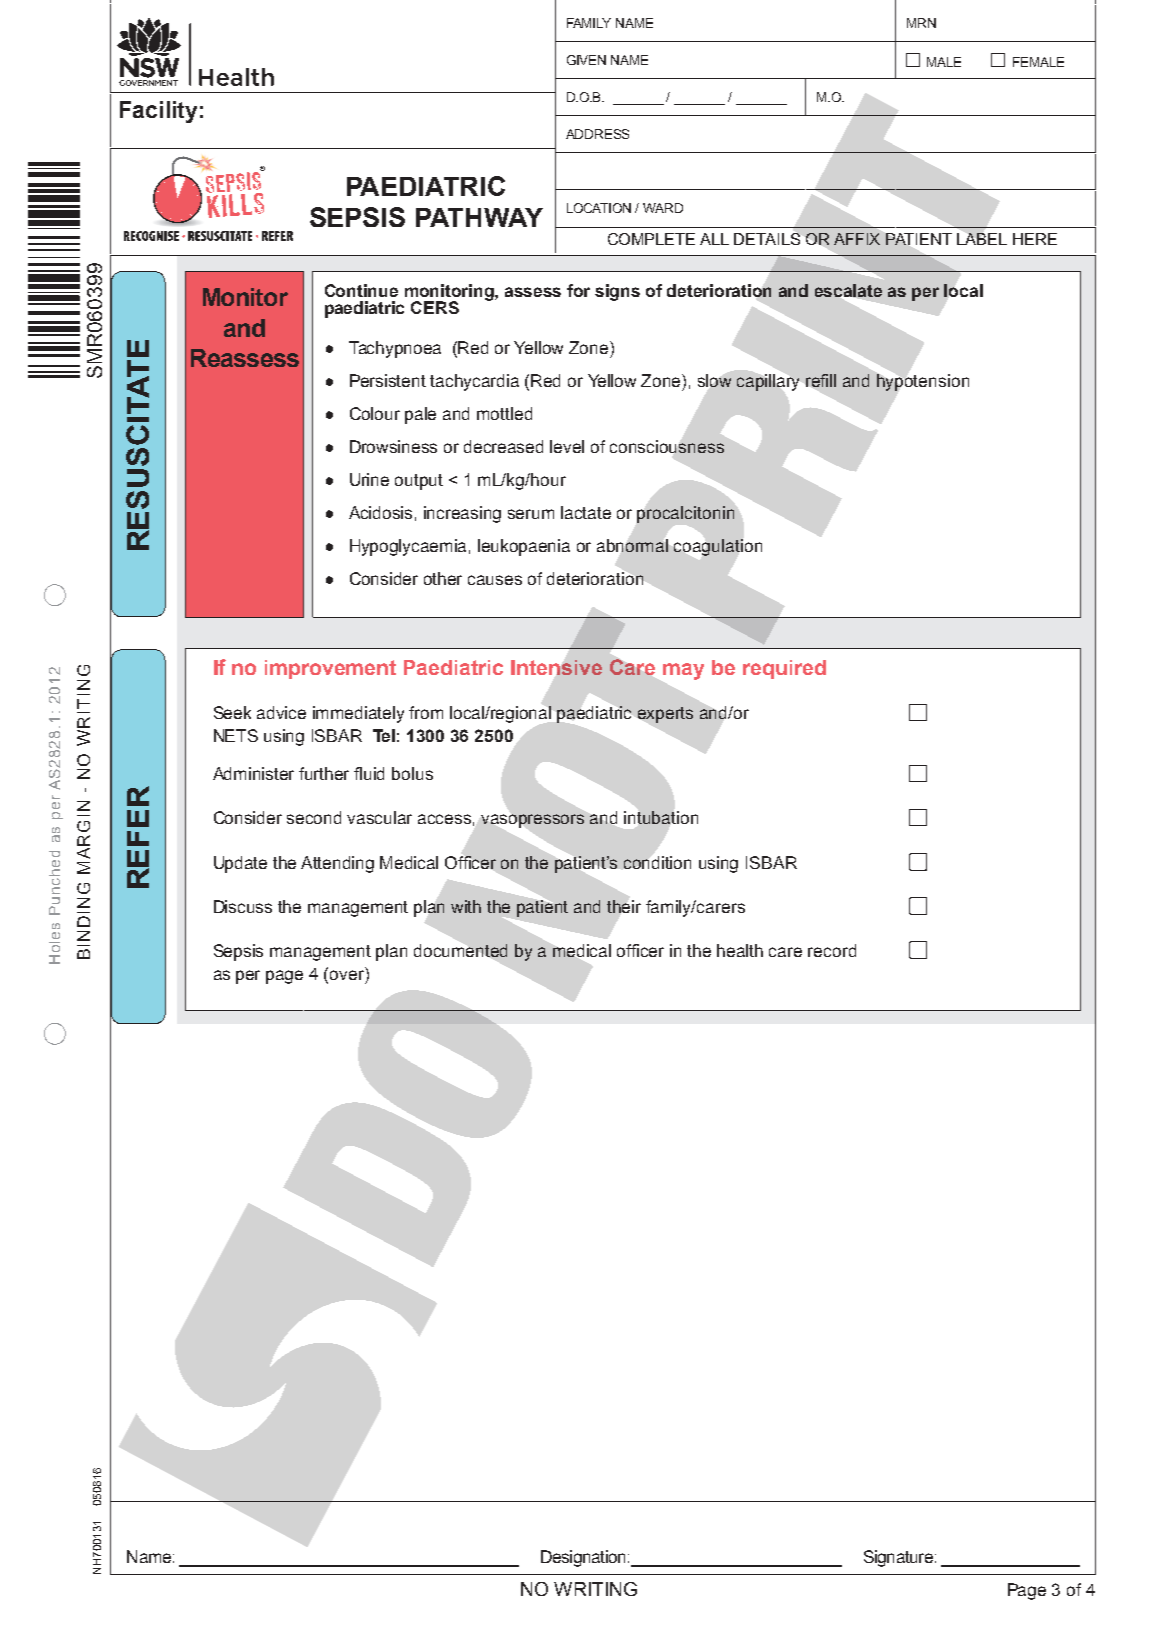 The height and width of the page is (1629, 1152). I want to click on Signature, so click(898, 1558).
